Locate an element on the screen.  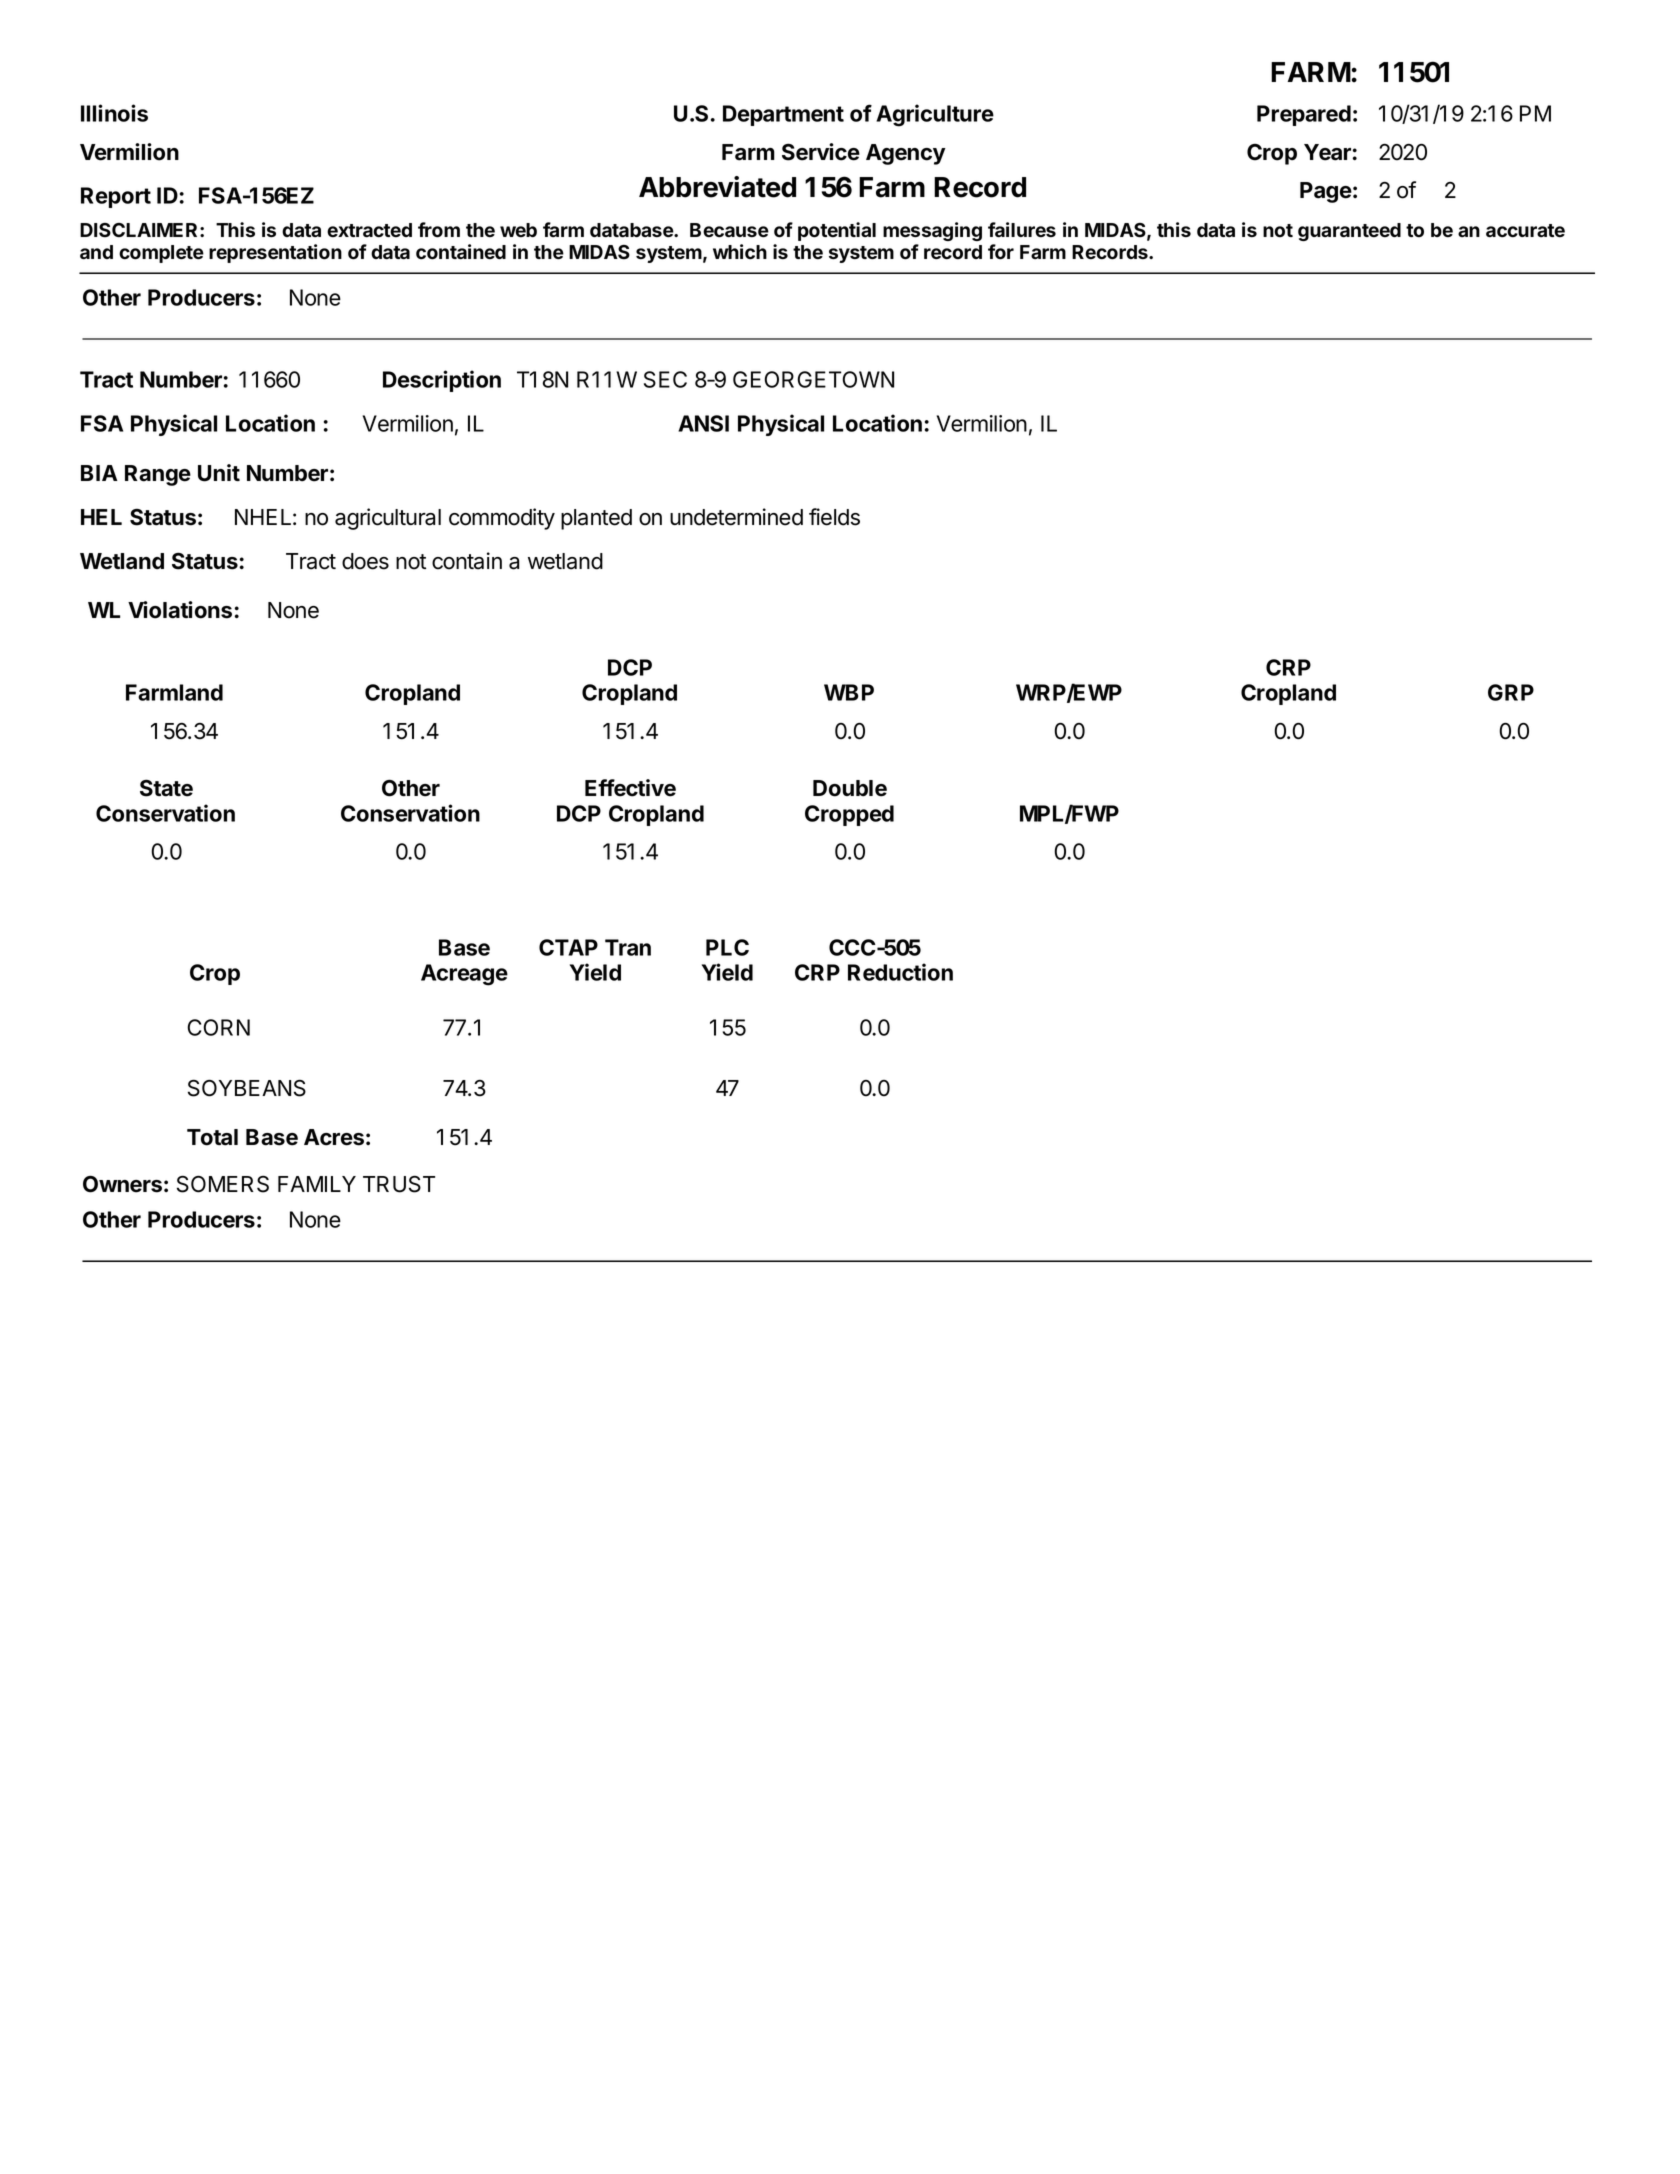
Unit is located at coordinates (219, 473).
